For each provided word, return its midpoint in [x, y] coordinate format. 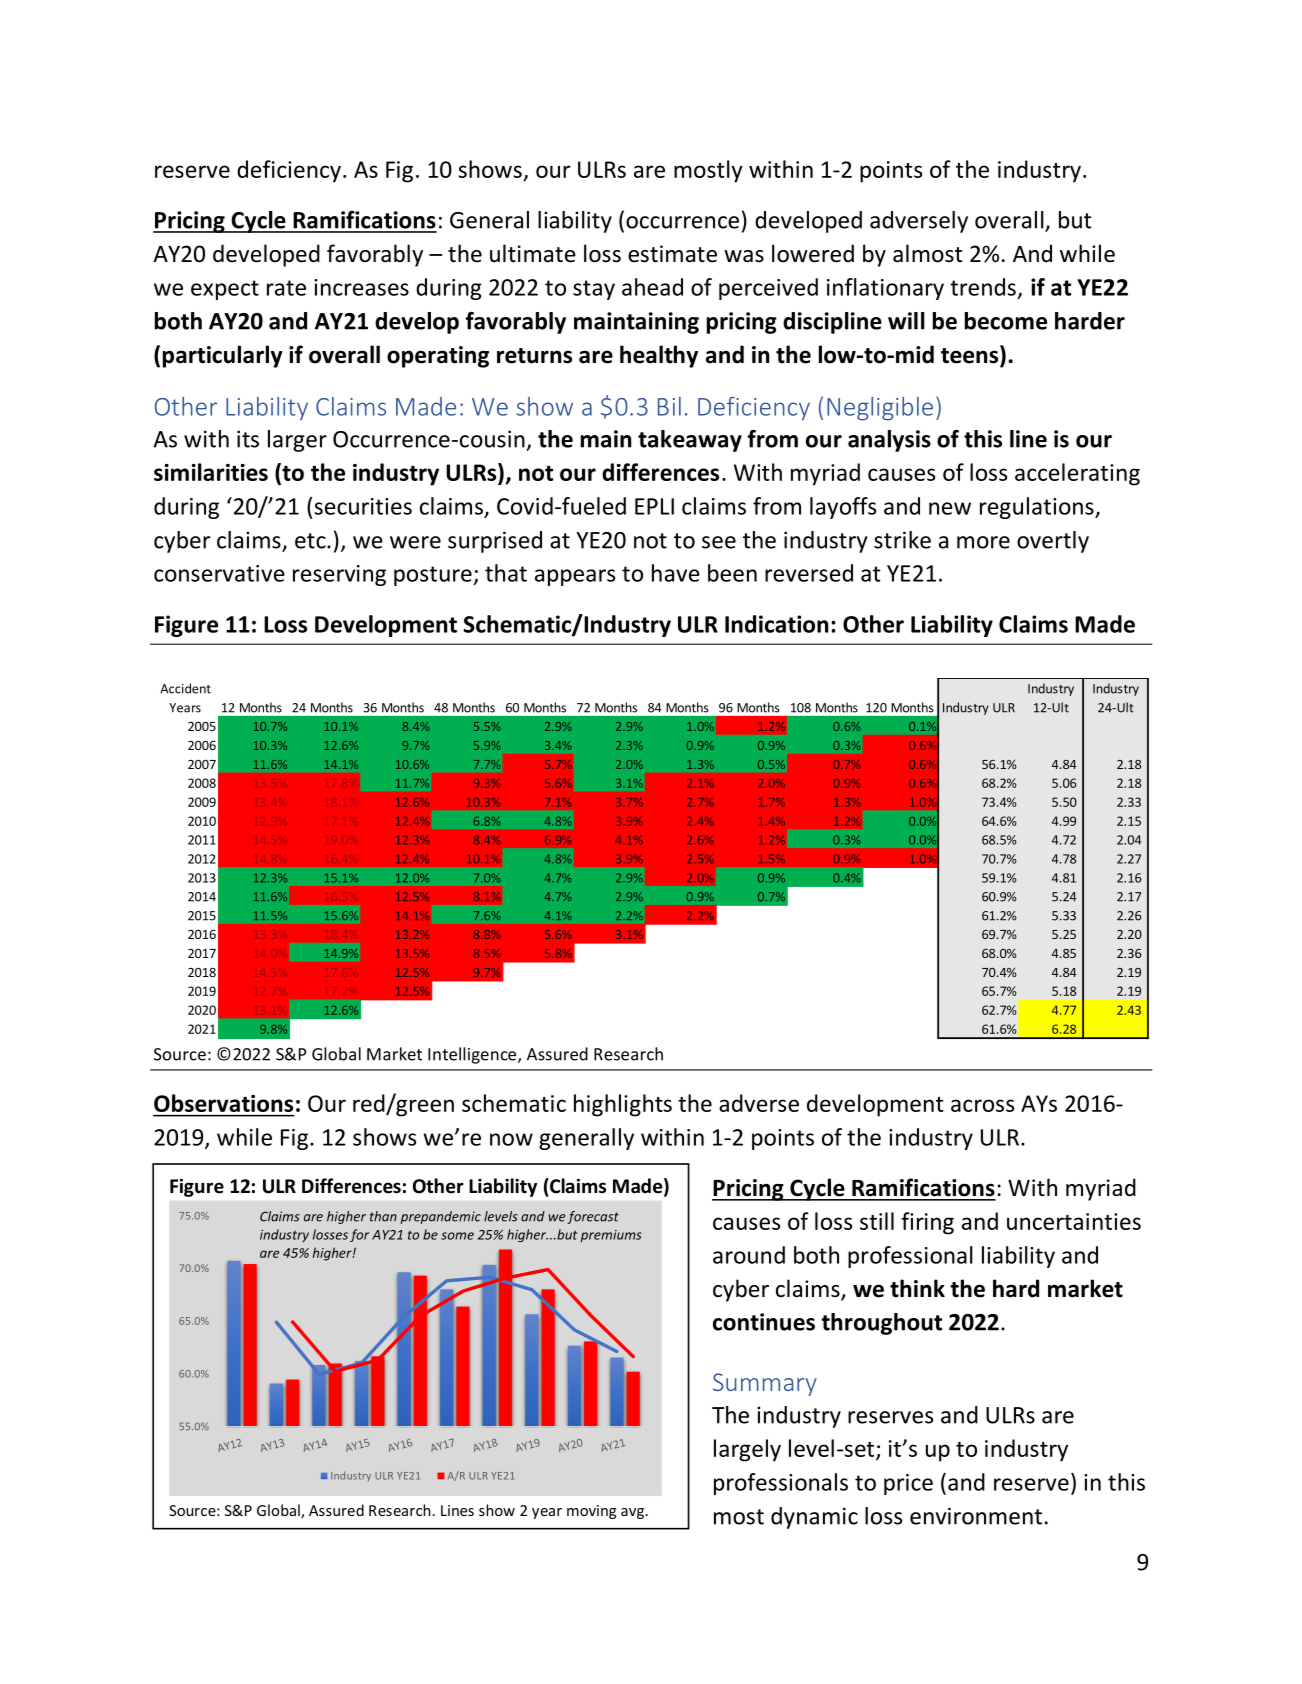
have [676, 573]
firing [927, 1223]
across [982, 1105]
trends [983, 287]
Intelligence [473, 1055]
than [383, 1216]
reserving [339, 575]
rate [286, 288]
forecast [593, 1217]
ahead [652, 287]
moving [591, 1512]
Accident [185, 688]
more [983, 542]
